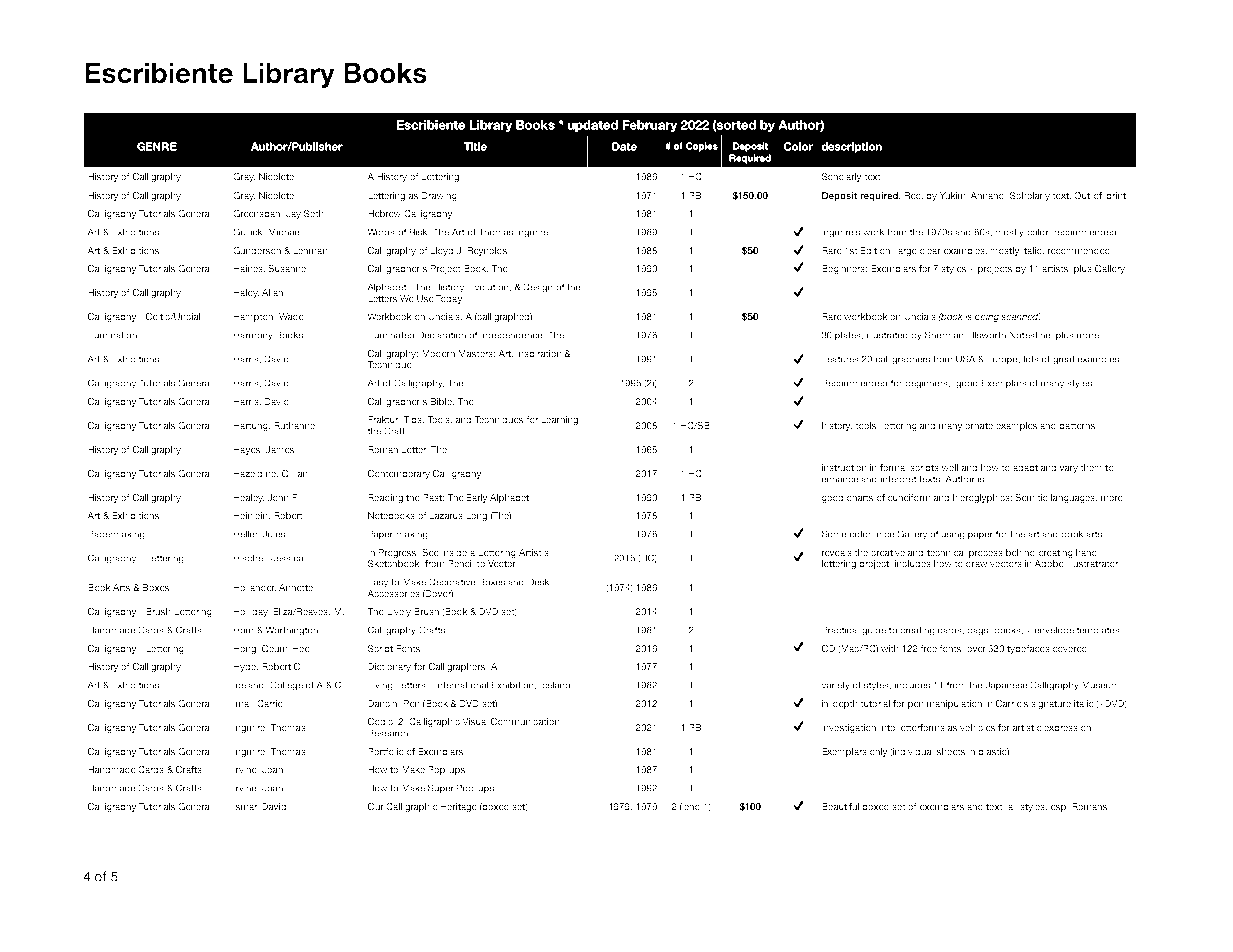  What do you see at coordinates (376, 806) in the document?
I see `Our` at bounding box center [376, 806].
